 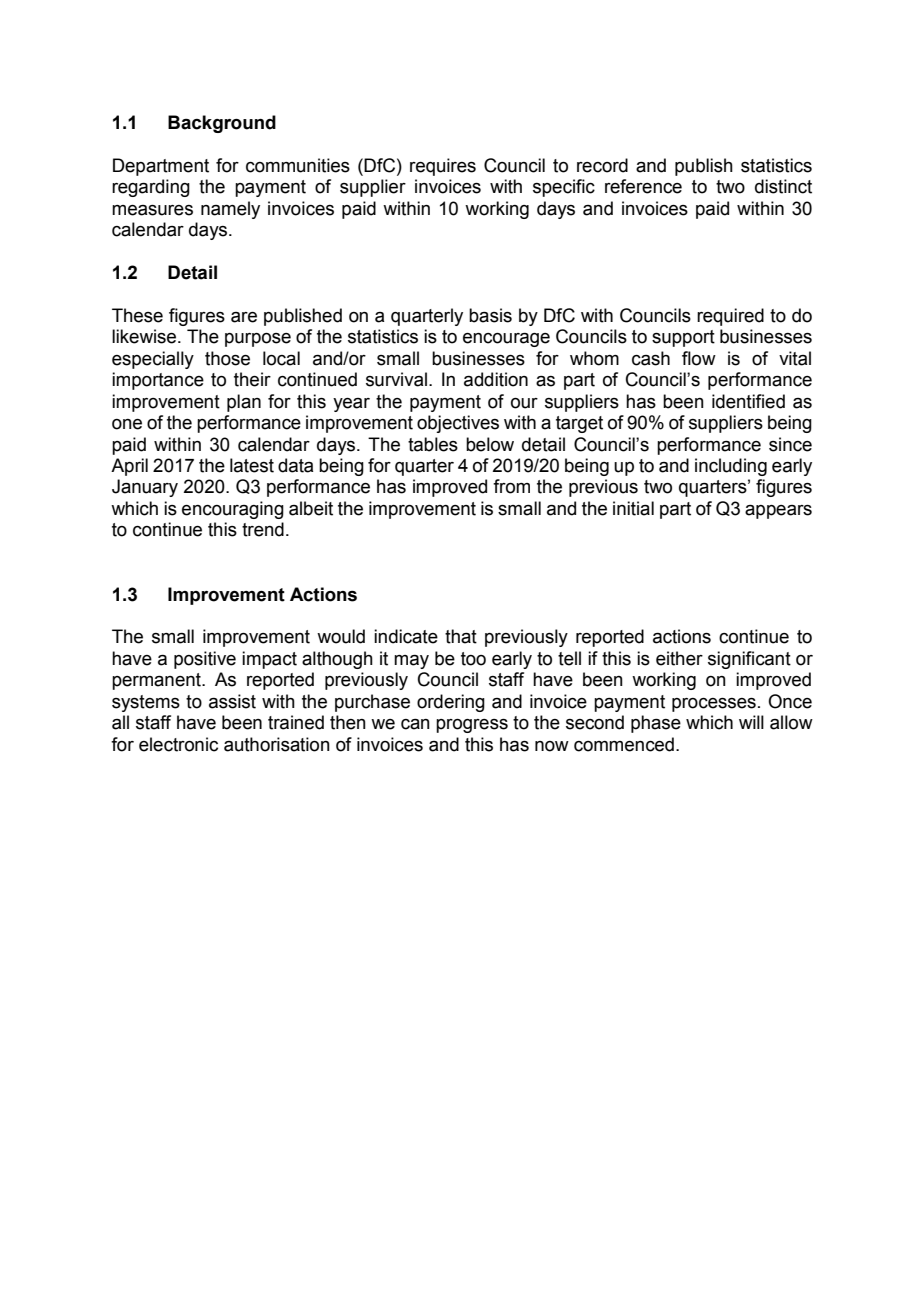 I want to click on those, so click(x=227, y=358).
